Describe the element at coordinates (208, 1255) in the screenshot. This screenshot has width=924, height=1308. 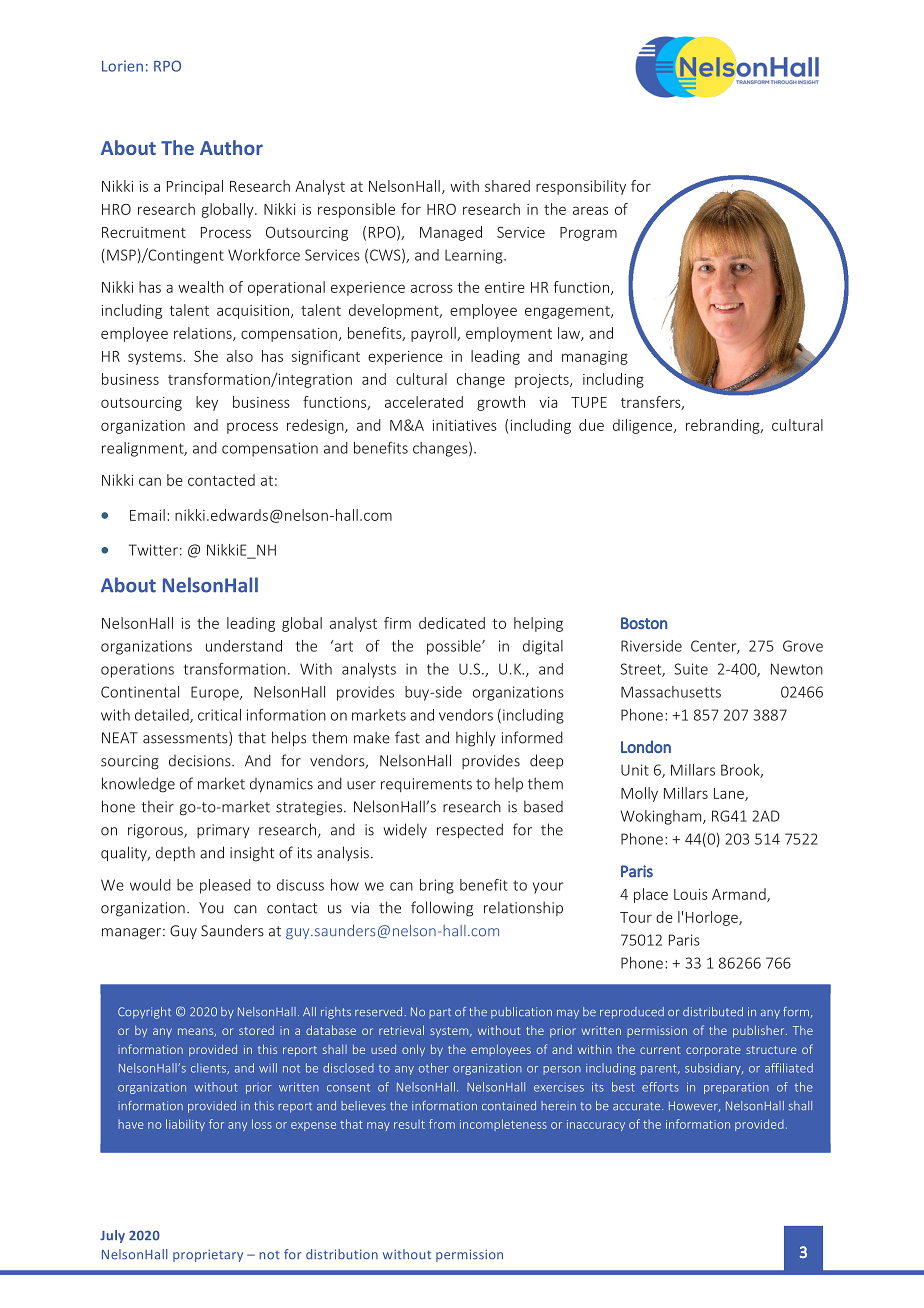
I see `proprietary` at that location.
